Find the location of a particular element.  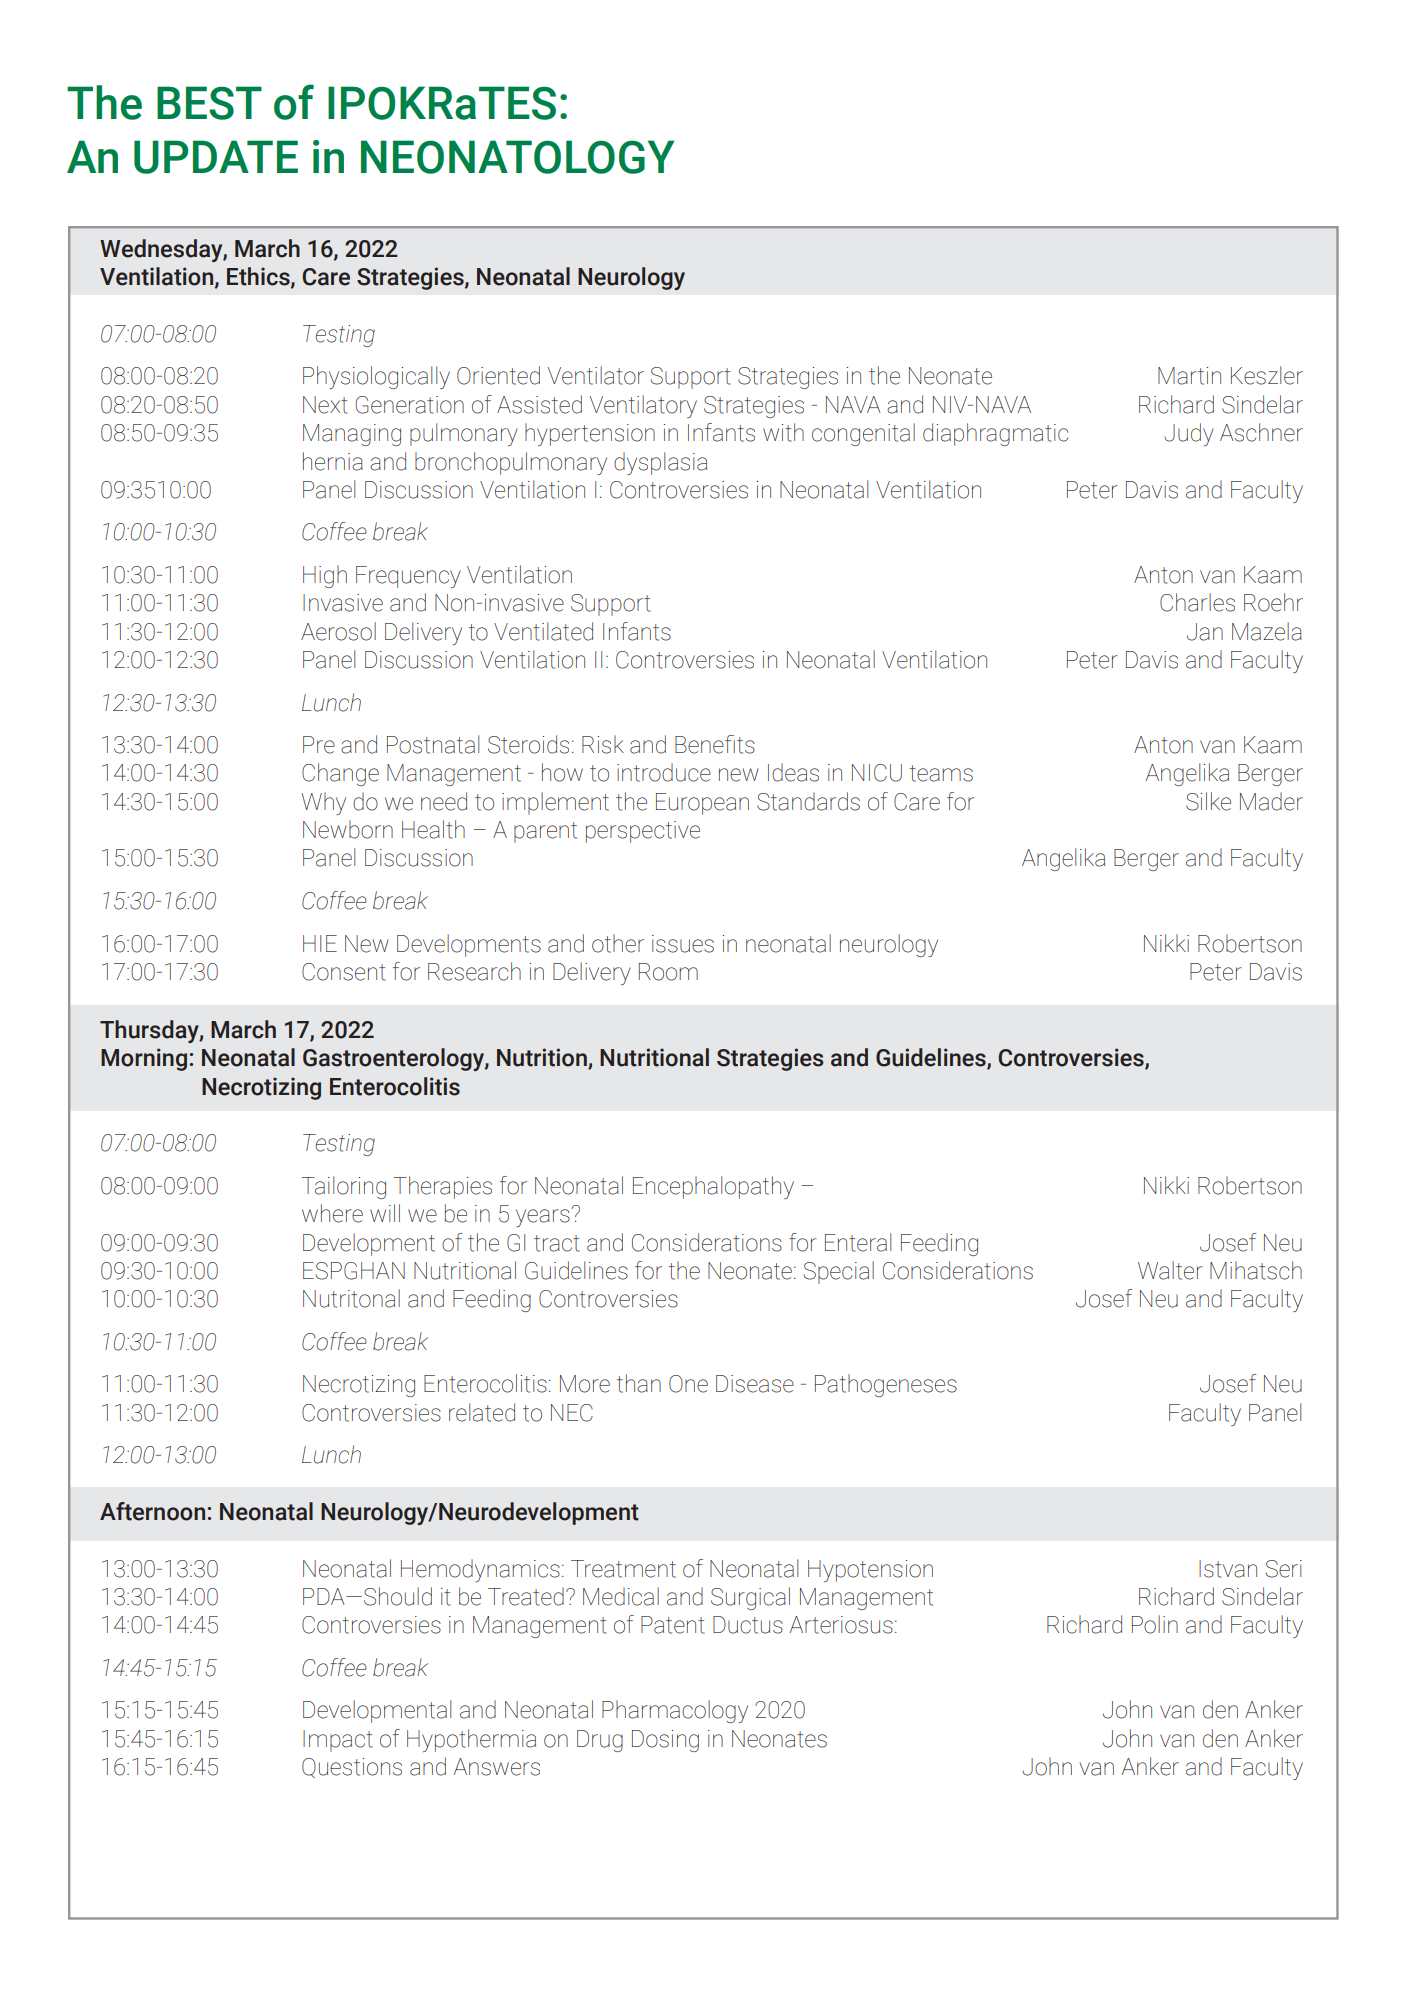

Why is located at coordinates (323, 803).
